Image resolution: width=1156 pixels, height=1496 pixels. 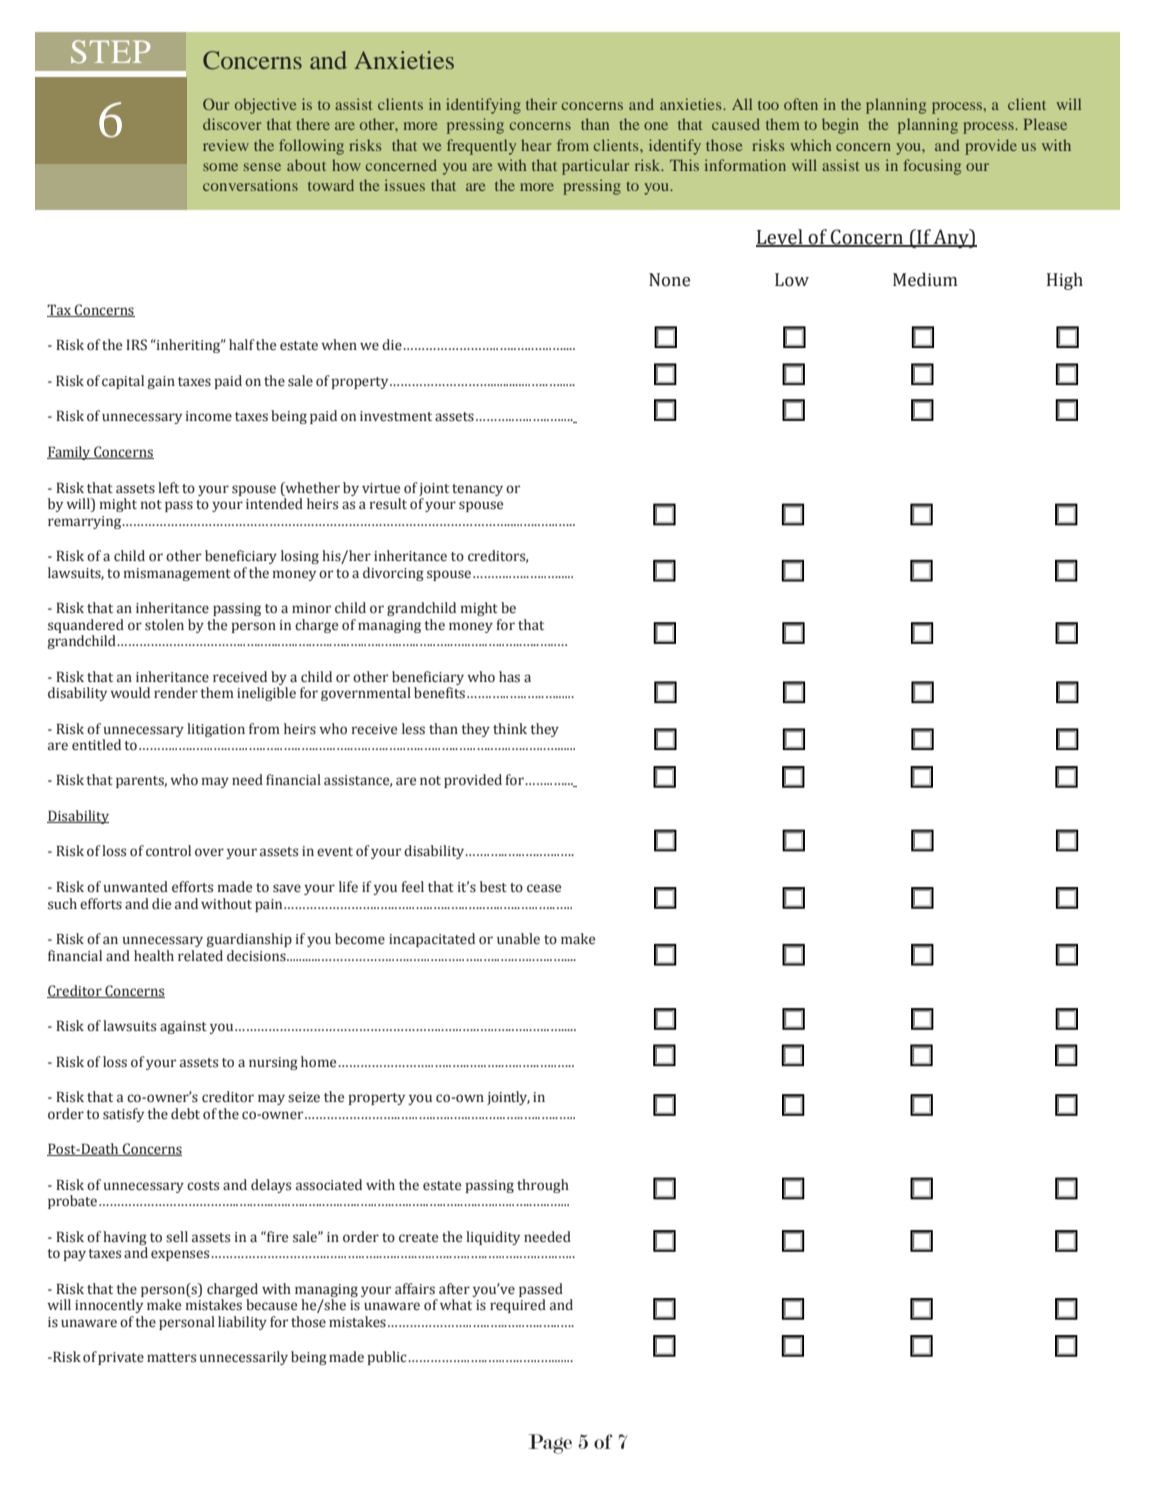 I want to click on their, so click(x=541, y=104).
